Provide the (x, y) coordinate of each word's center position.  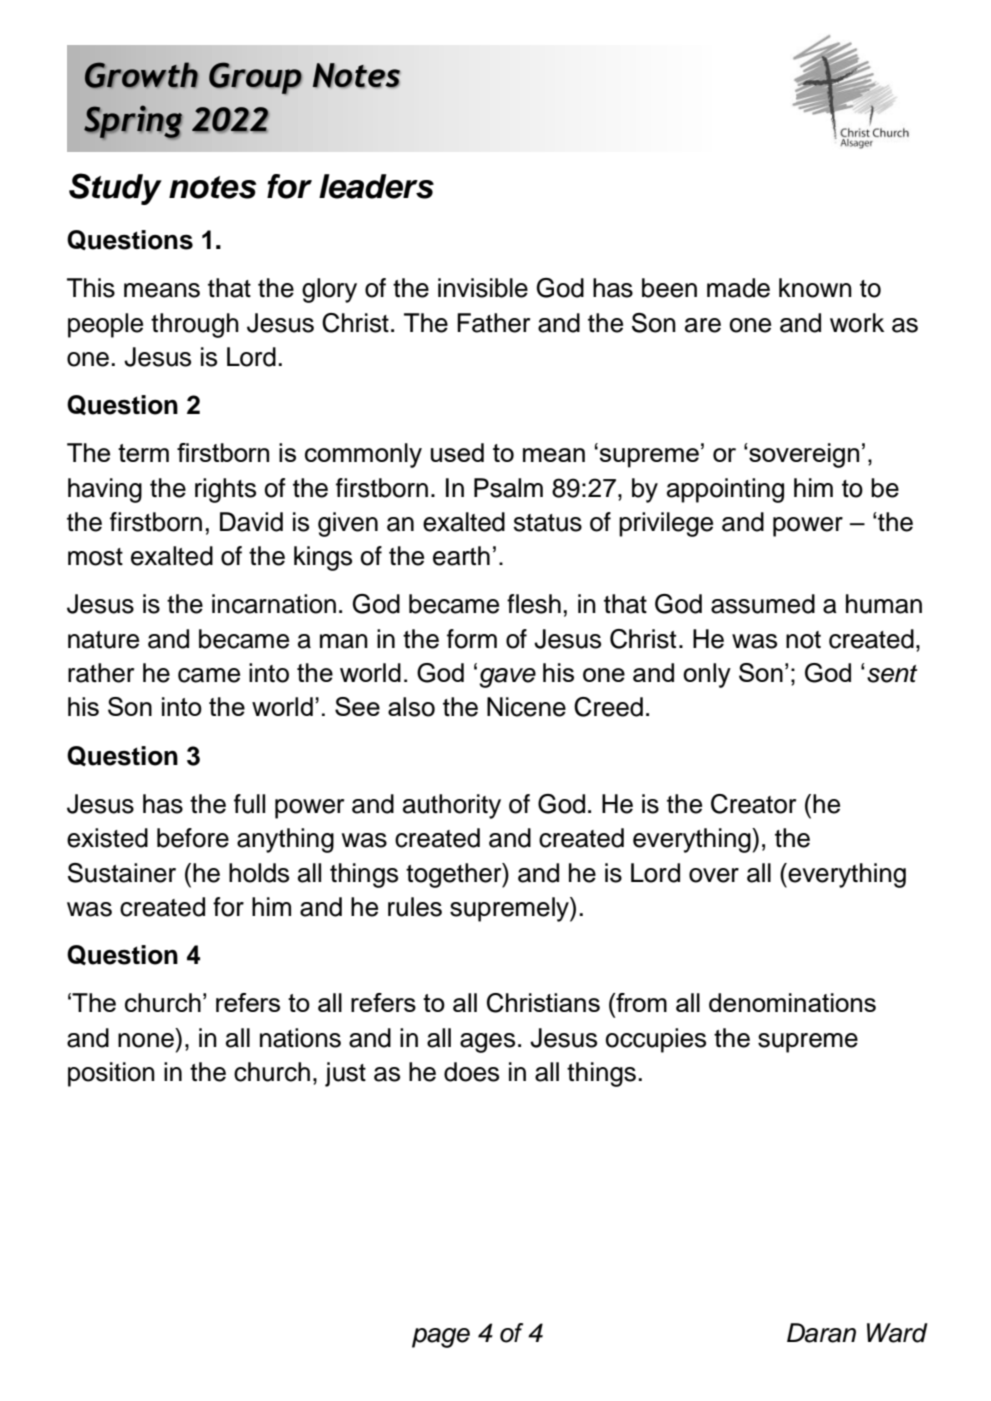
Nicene (526, 707)
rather (101, 673)
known (815, 288)
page (441, 1338)
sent (892, 674)
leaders (376, 186)
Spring (133, 122)
